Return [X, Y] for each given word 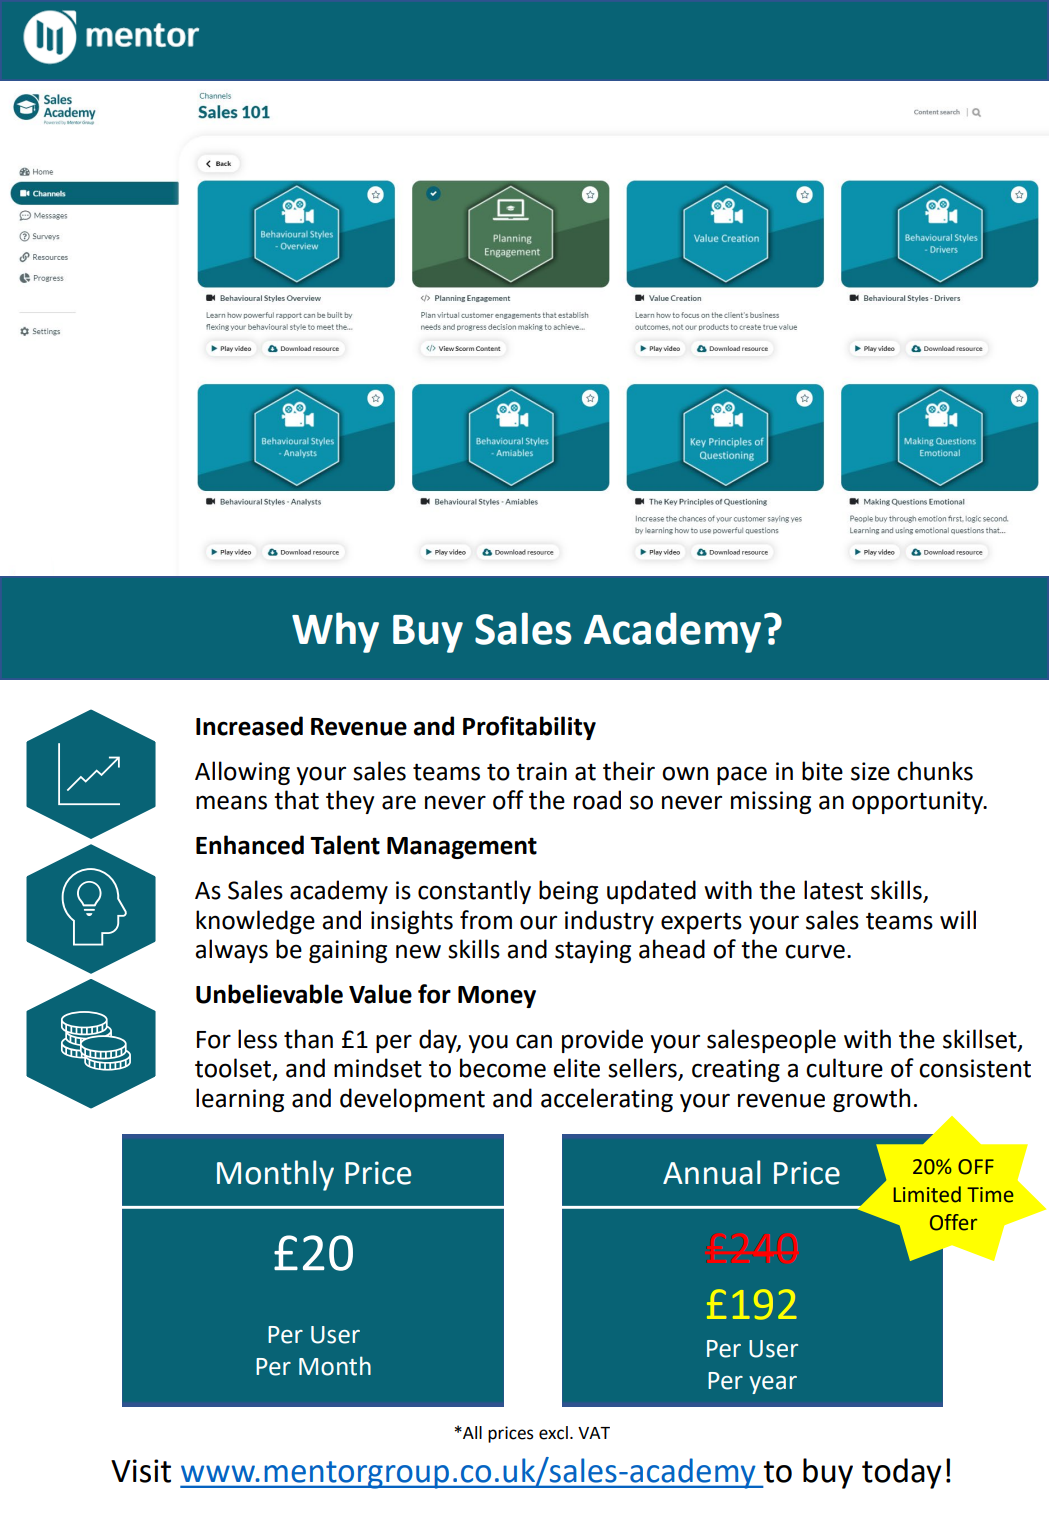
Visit [141, 1471]
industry [609, 922]
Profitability [529, 728]
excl [553, 1433]
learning [240, 1100]
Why [335, 632]
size [870, 771]
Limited [927, 1194]
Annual [711, 1172]
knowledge [255, 922]
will [958, 919]
